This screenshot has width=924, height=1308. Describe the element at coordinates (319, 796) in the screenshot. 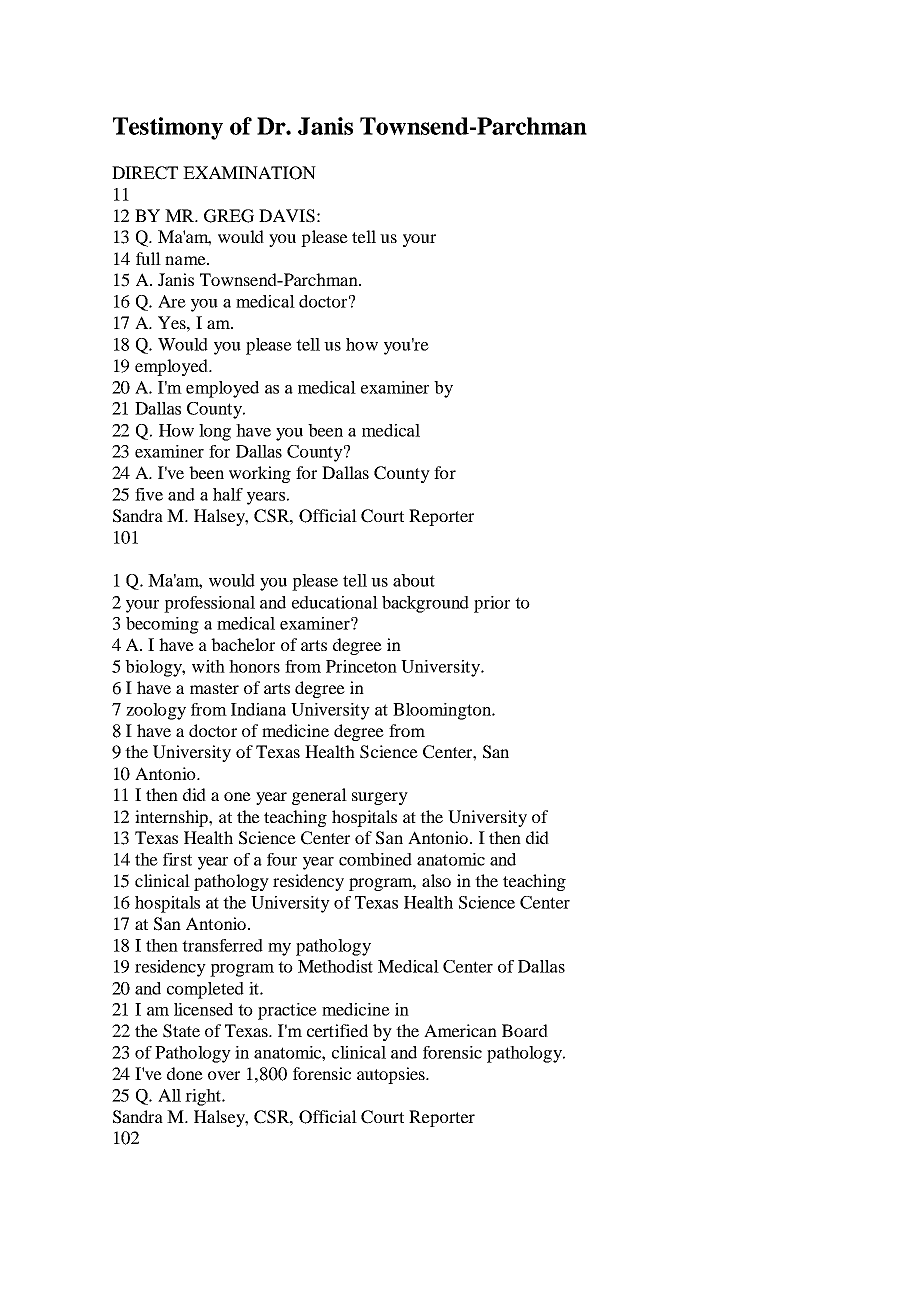

I see `general` at that location.
